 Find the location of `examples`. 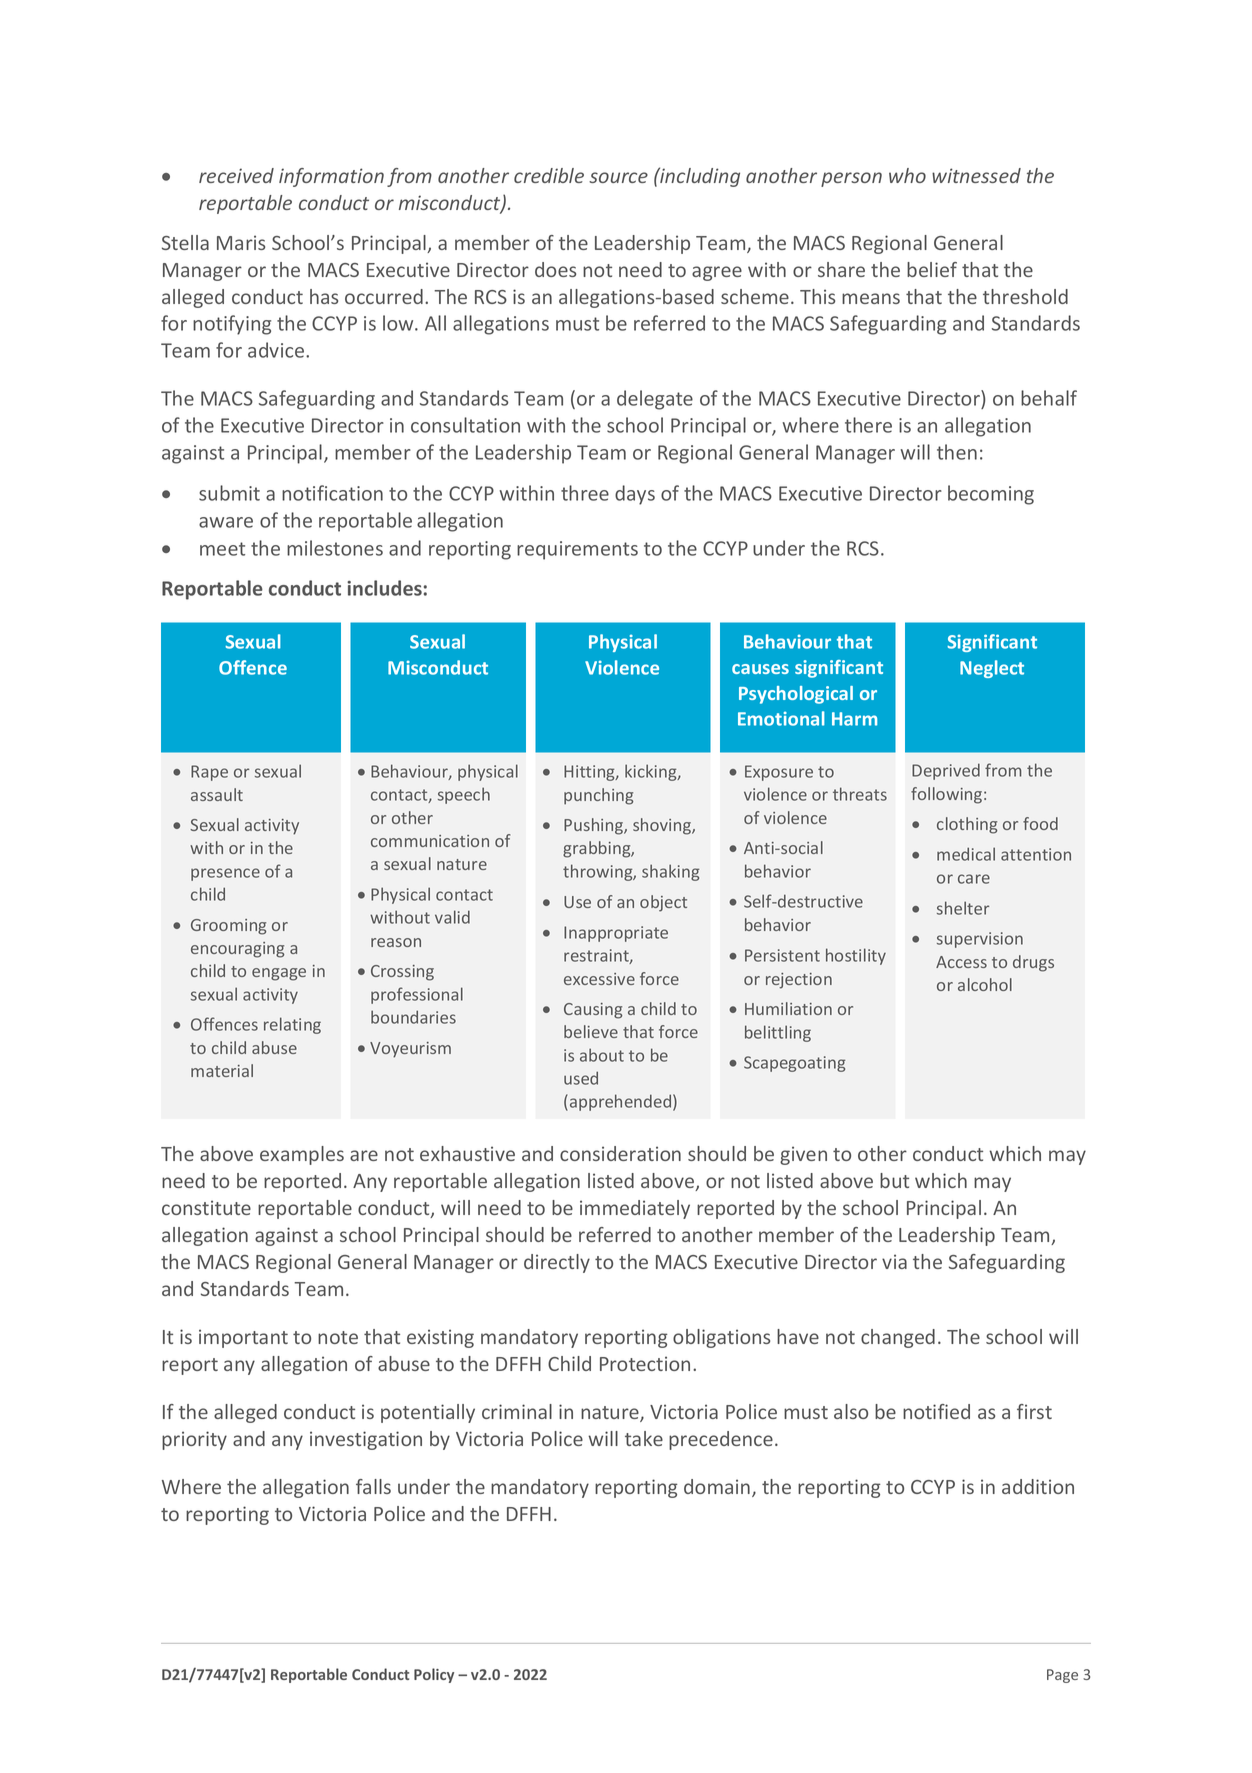

examples is located at coordinates (302, 1155).
